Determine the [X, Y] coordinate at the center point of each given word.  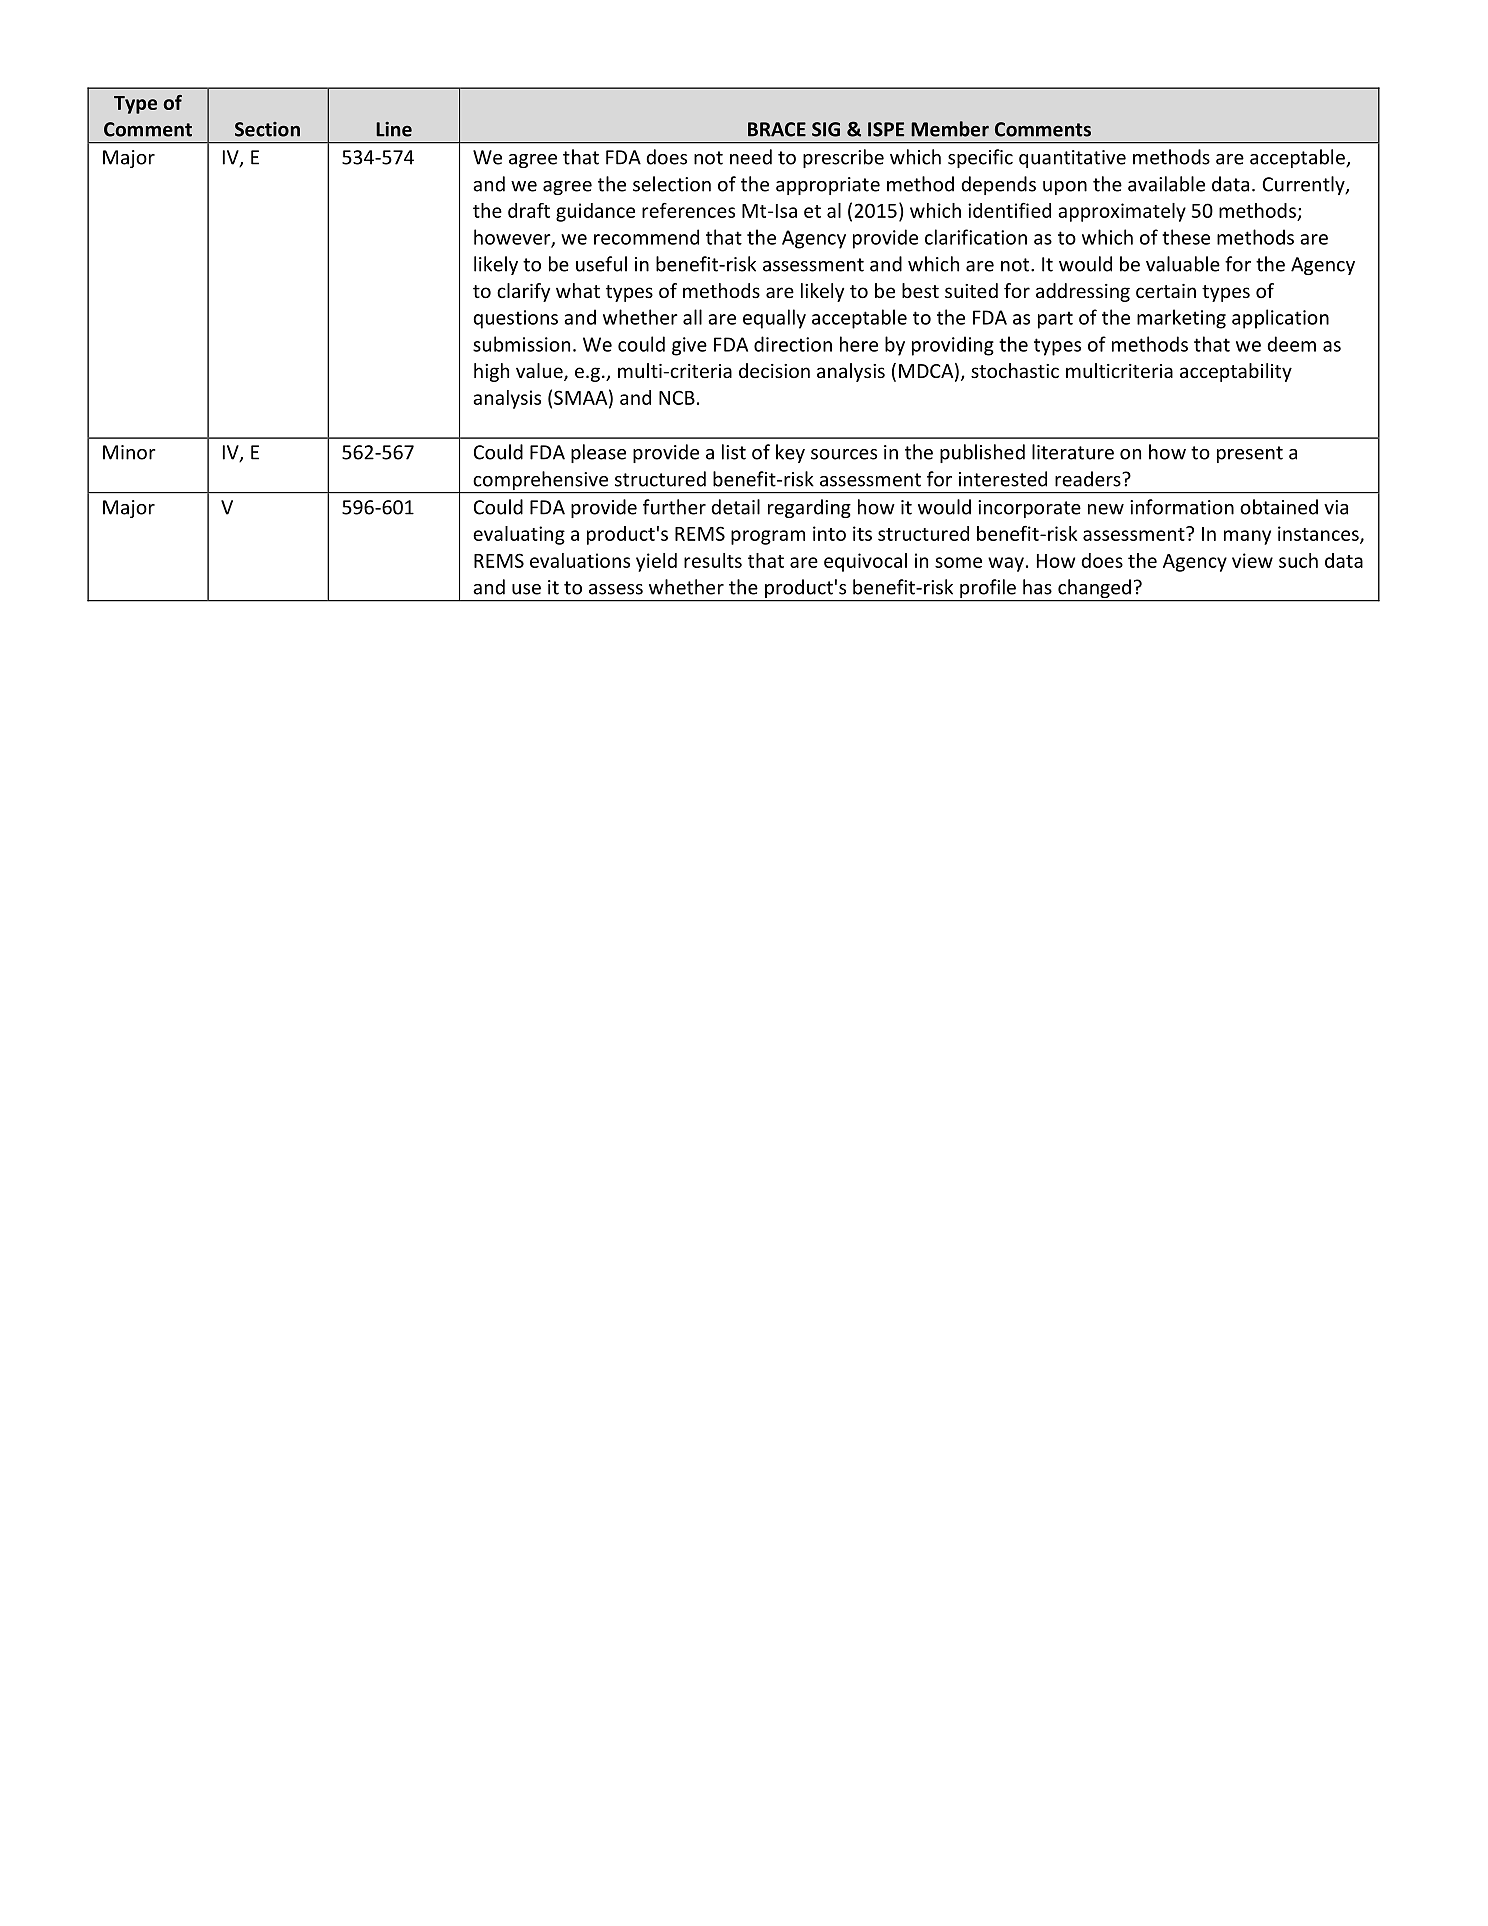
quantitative [1072, 159]
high [491, 372]
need [751, 157]
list [734, 452]
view [1252, 560]
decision [774, 370]
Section [267, 129]
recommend [646, 237]
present [1250, 454]
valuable [1183, 264]
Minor [129, 452]
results [713, 560]
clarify [523, 292]
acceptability [1236, 372]
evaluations [580, 560]
